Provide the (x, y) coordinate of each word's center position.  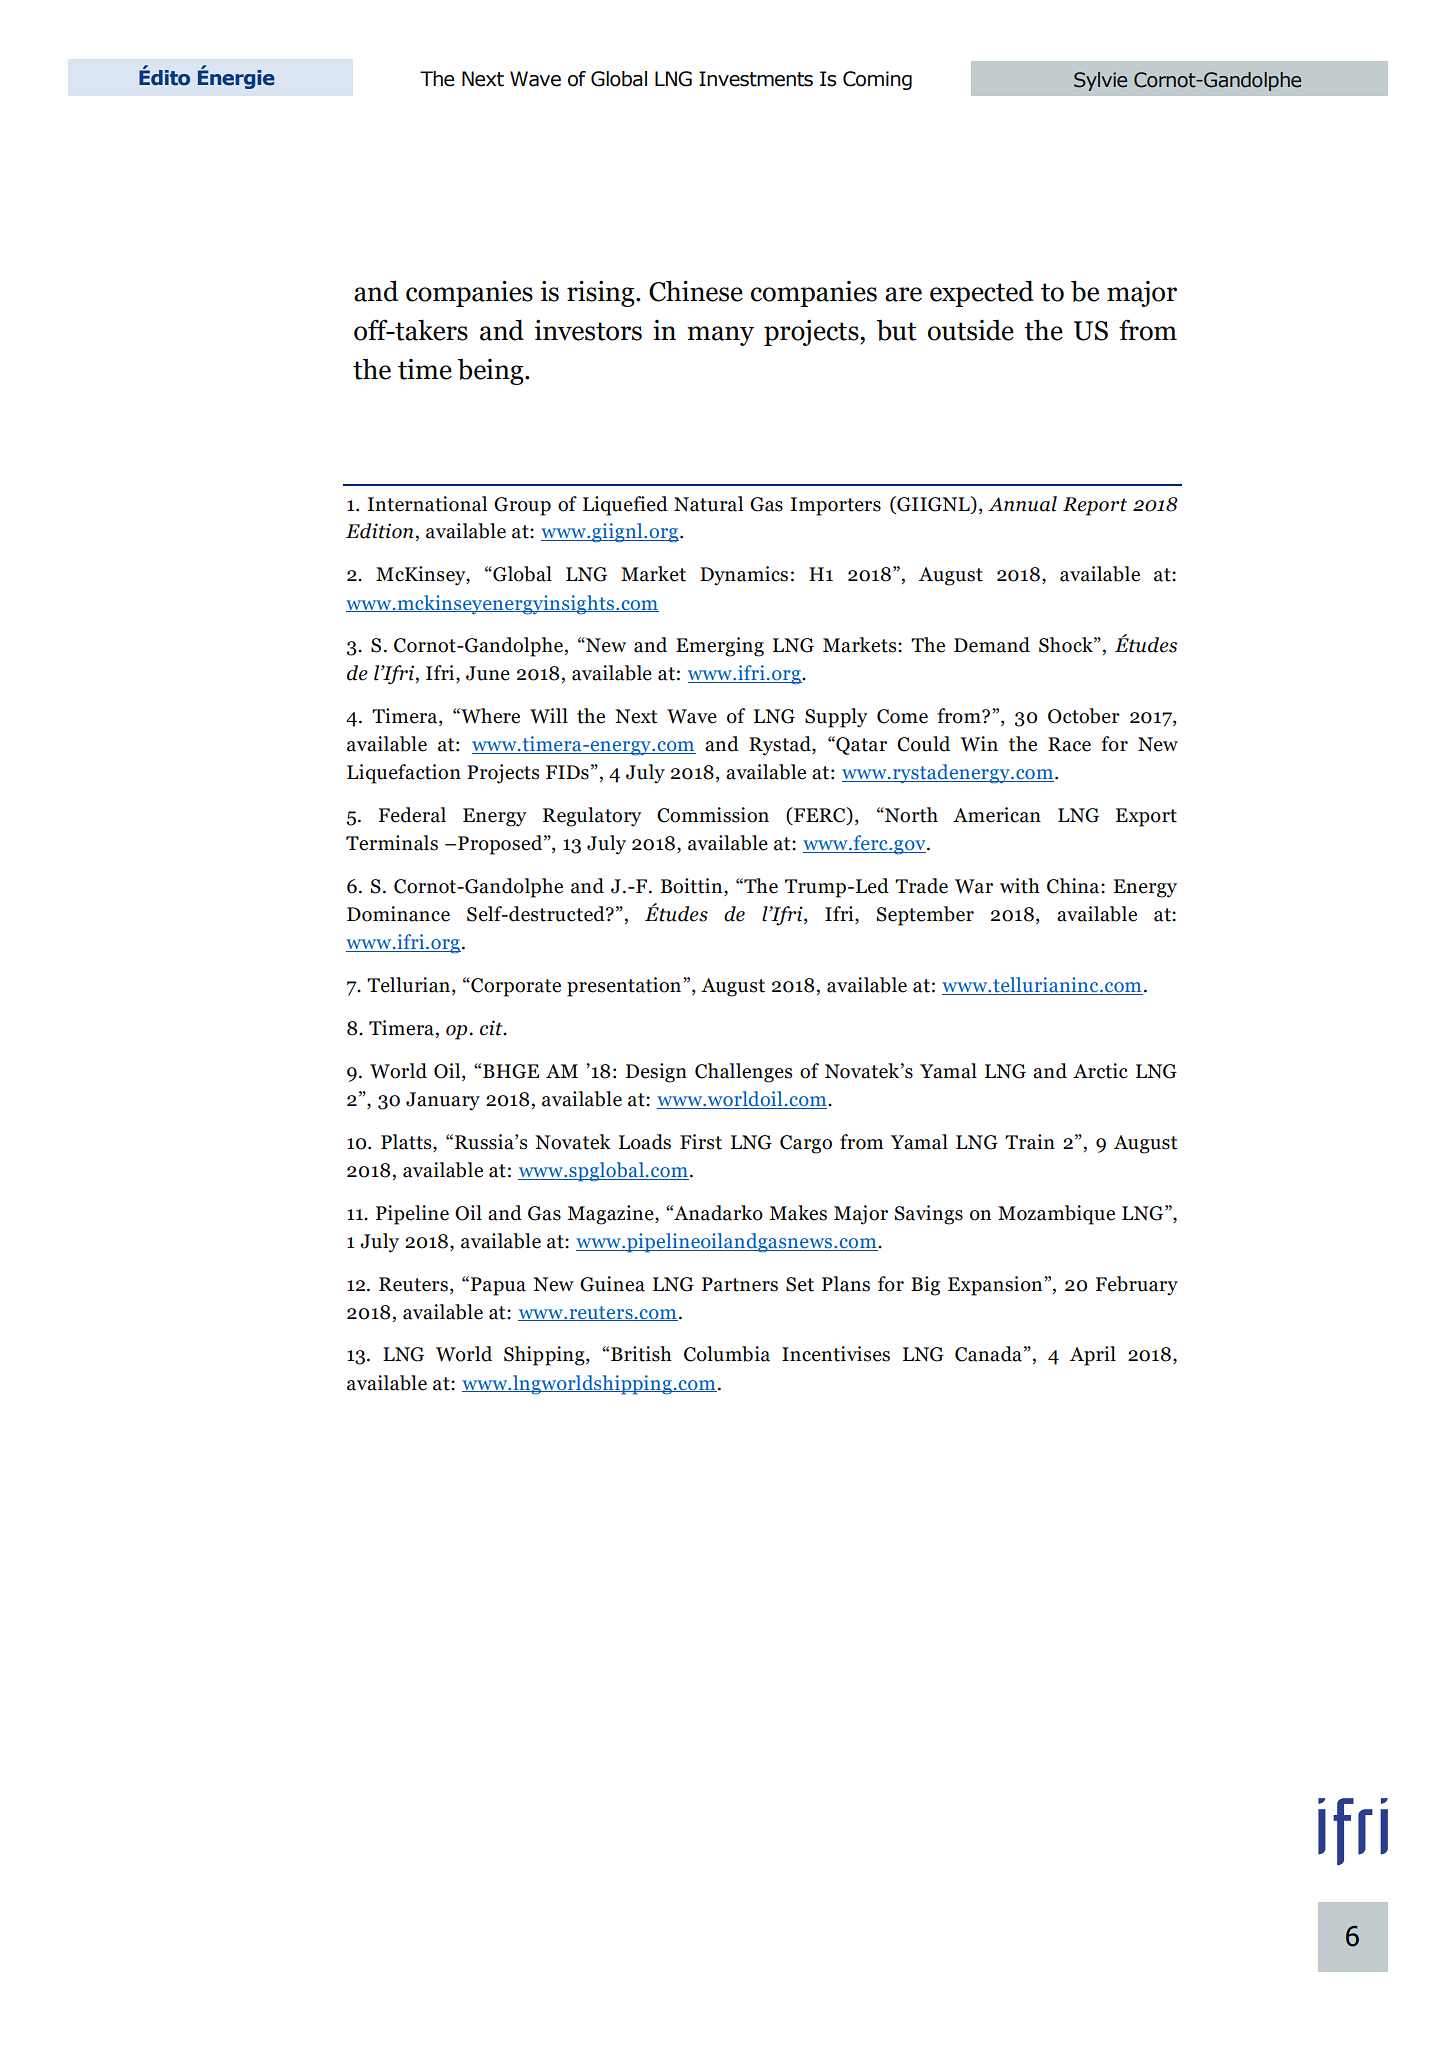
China (1074, 886)
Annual (1022, 504)
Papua (498, 1286)
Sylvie (1100, 81)
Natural (708, 504)
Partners (740, 1284)
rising (602, 294)
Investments (756, 79)
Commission (713, 815)
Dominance (398, 914)
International (427, 504)
